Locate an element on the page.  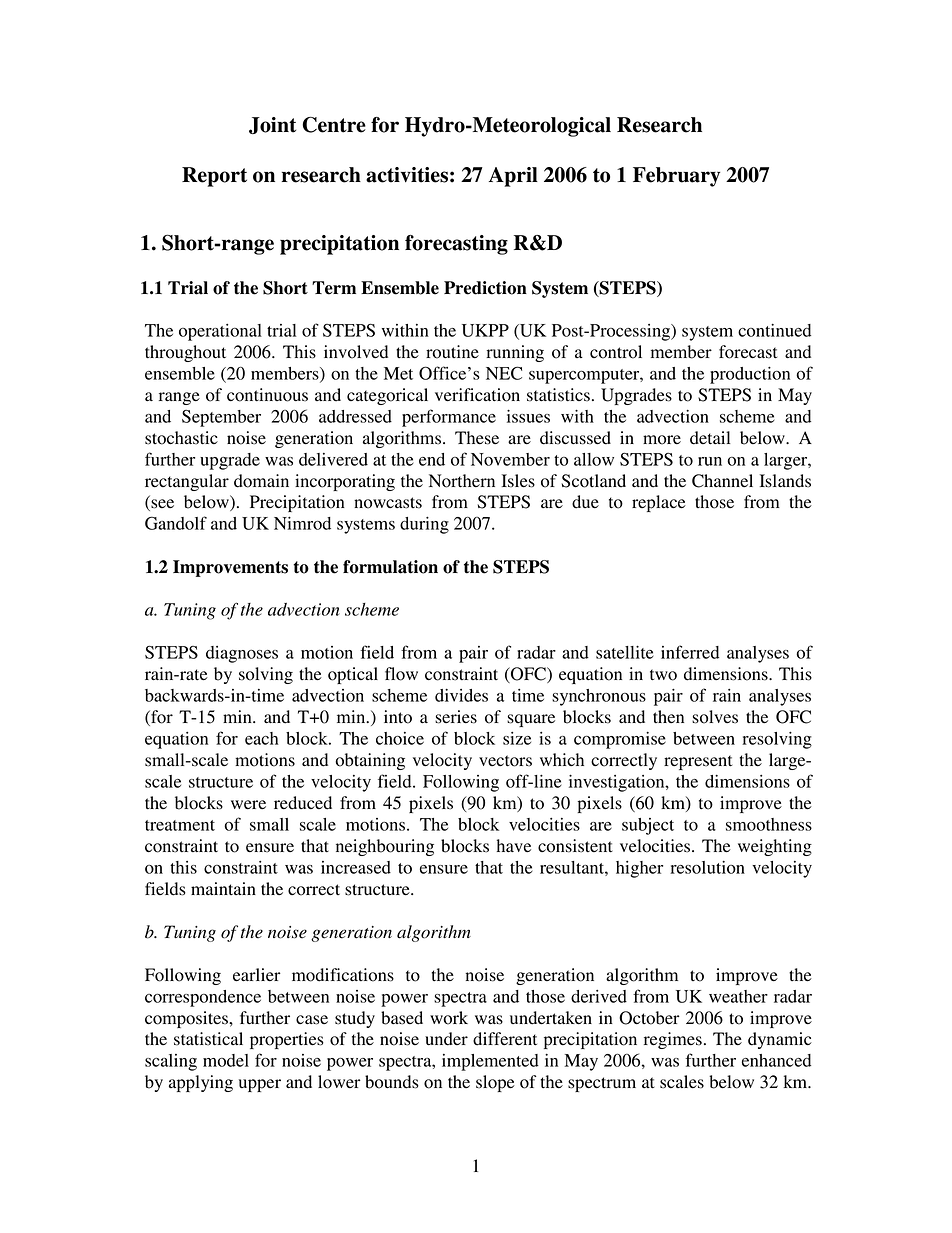
diagnoses is located at coordinates (242, 654).
